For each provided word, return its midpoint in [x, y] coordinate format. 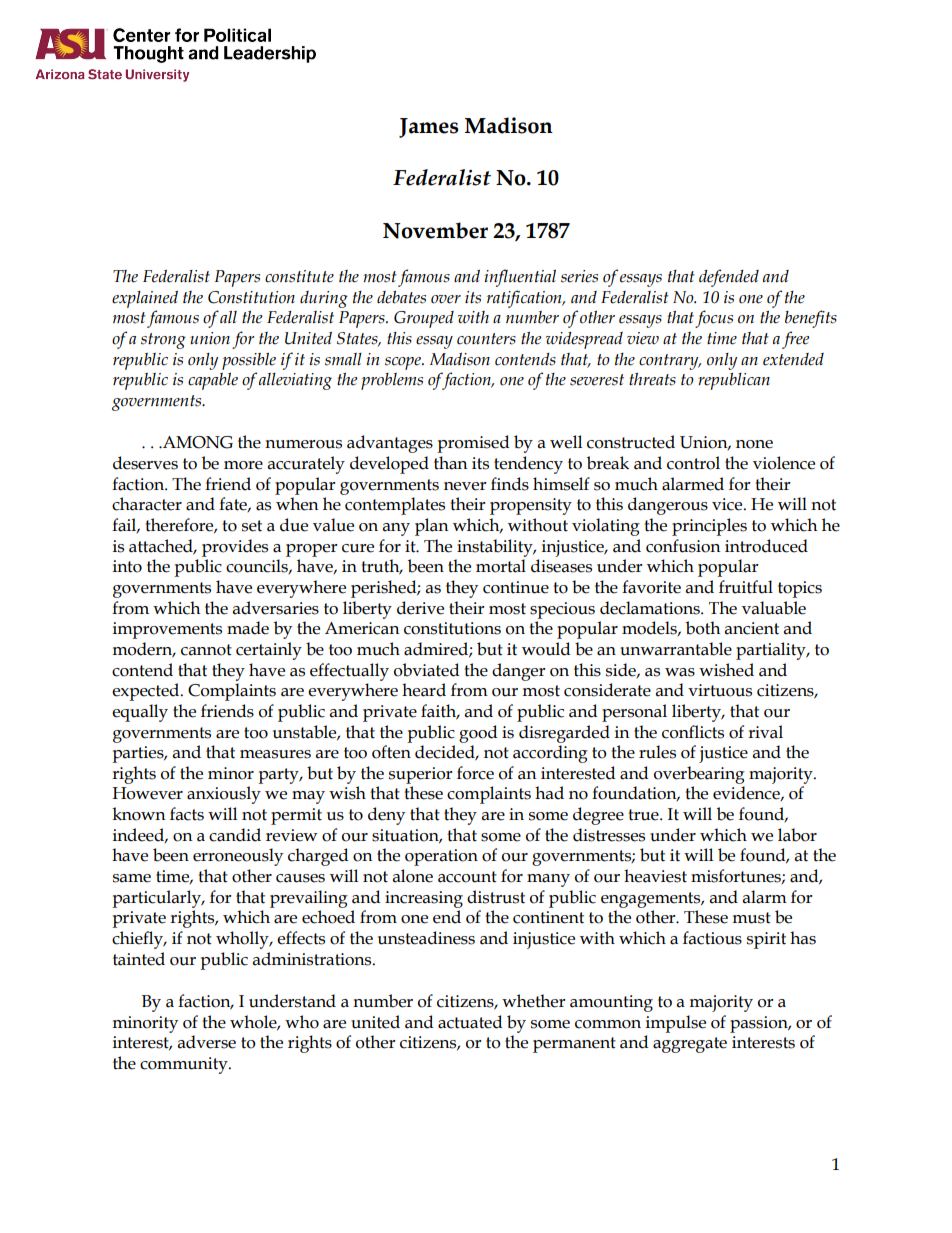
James [429, 128]
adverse [207, 1042]
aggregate [690, 1045]
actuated [470, 1022]
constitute [299, 276]
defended [729, 278]
